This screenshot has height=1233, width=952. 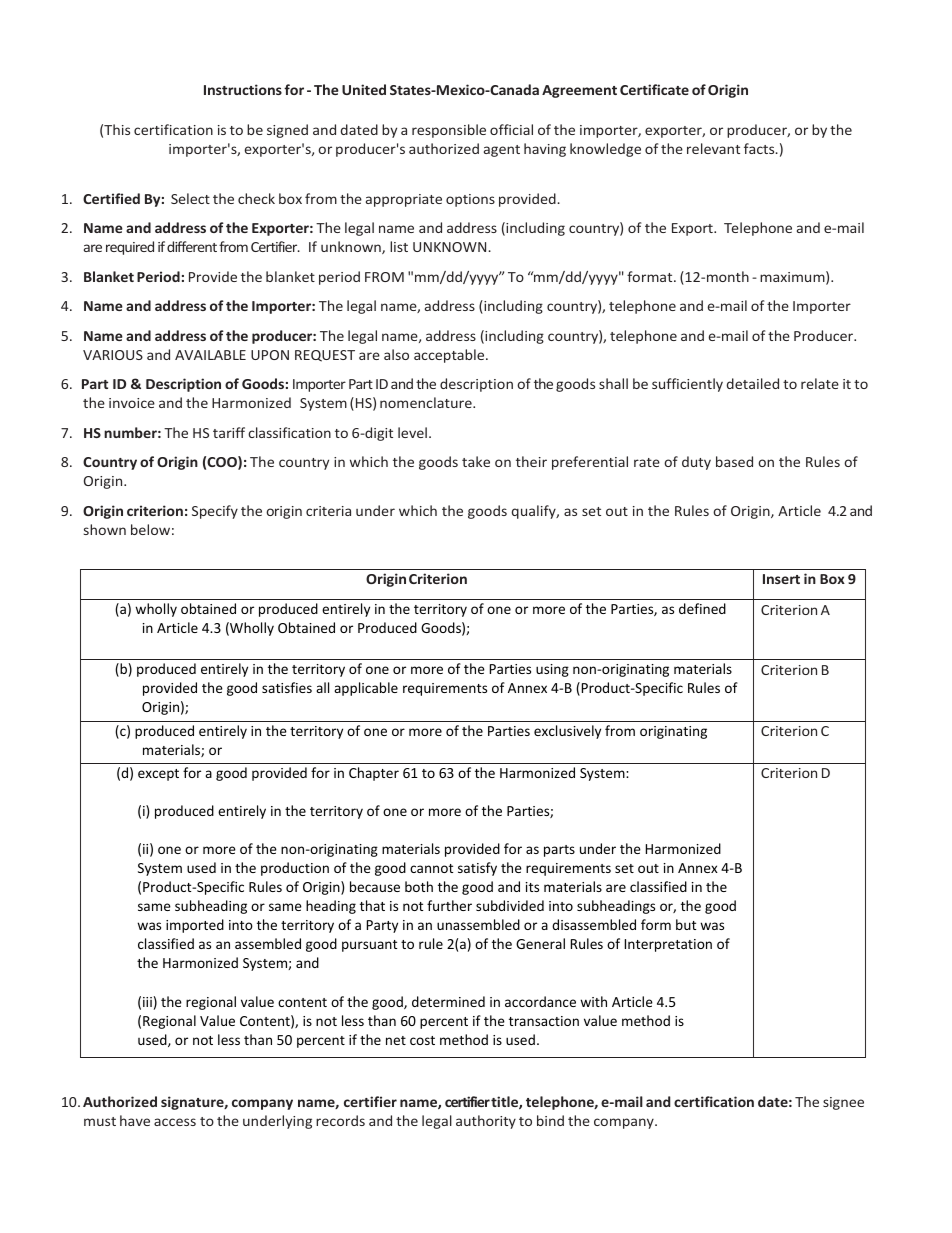 What do you see at coordinates (550, 1120) in the screenshot?
I see `bind` at bounding box center [550, 1120].
